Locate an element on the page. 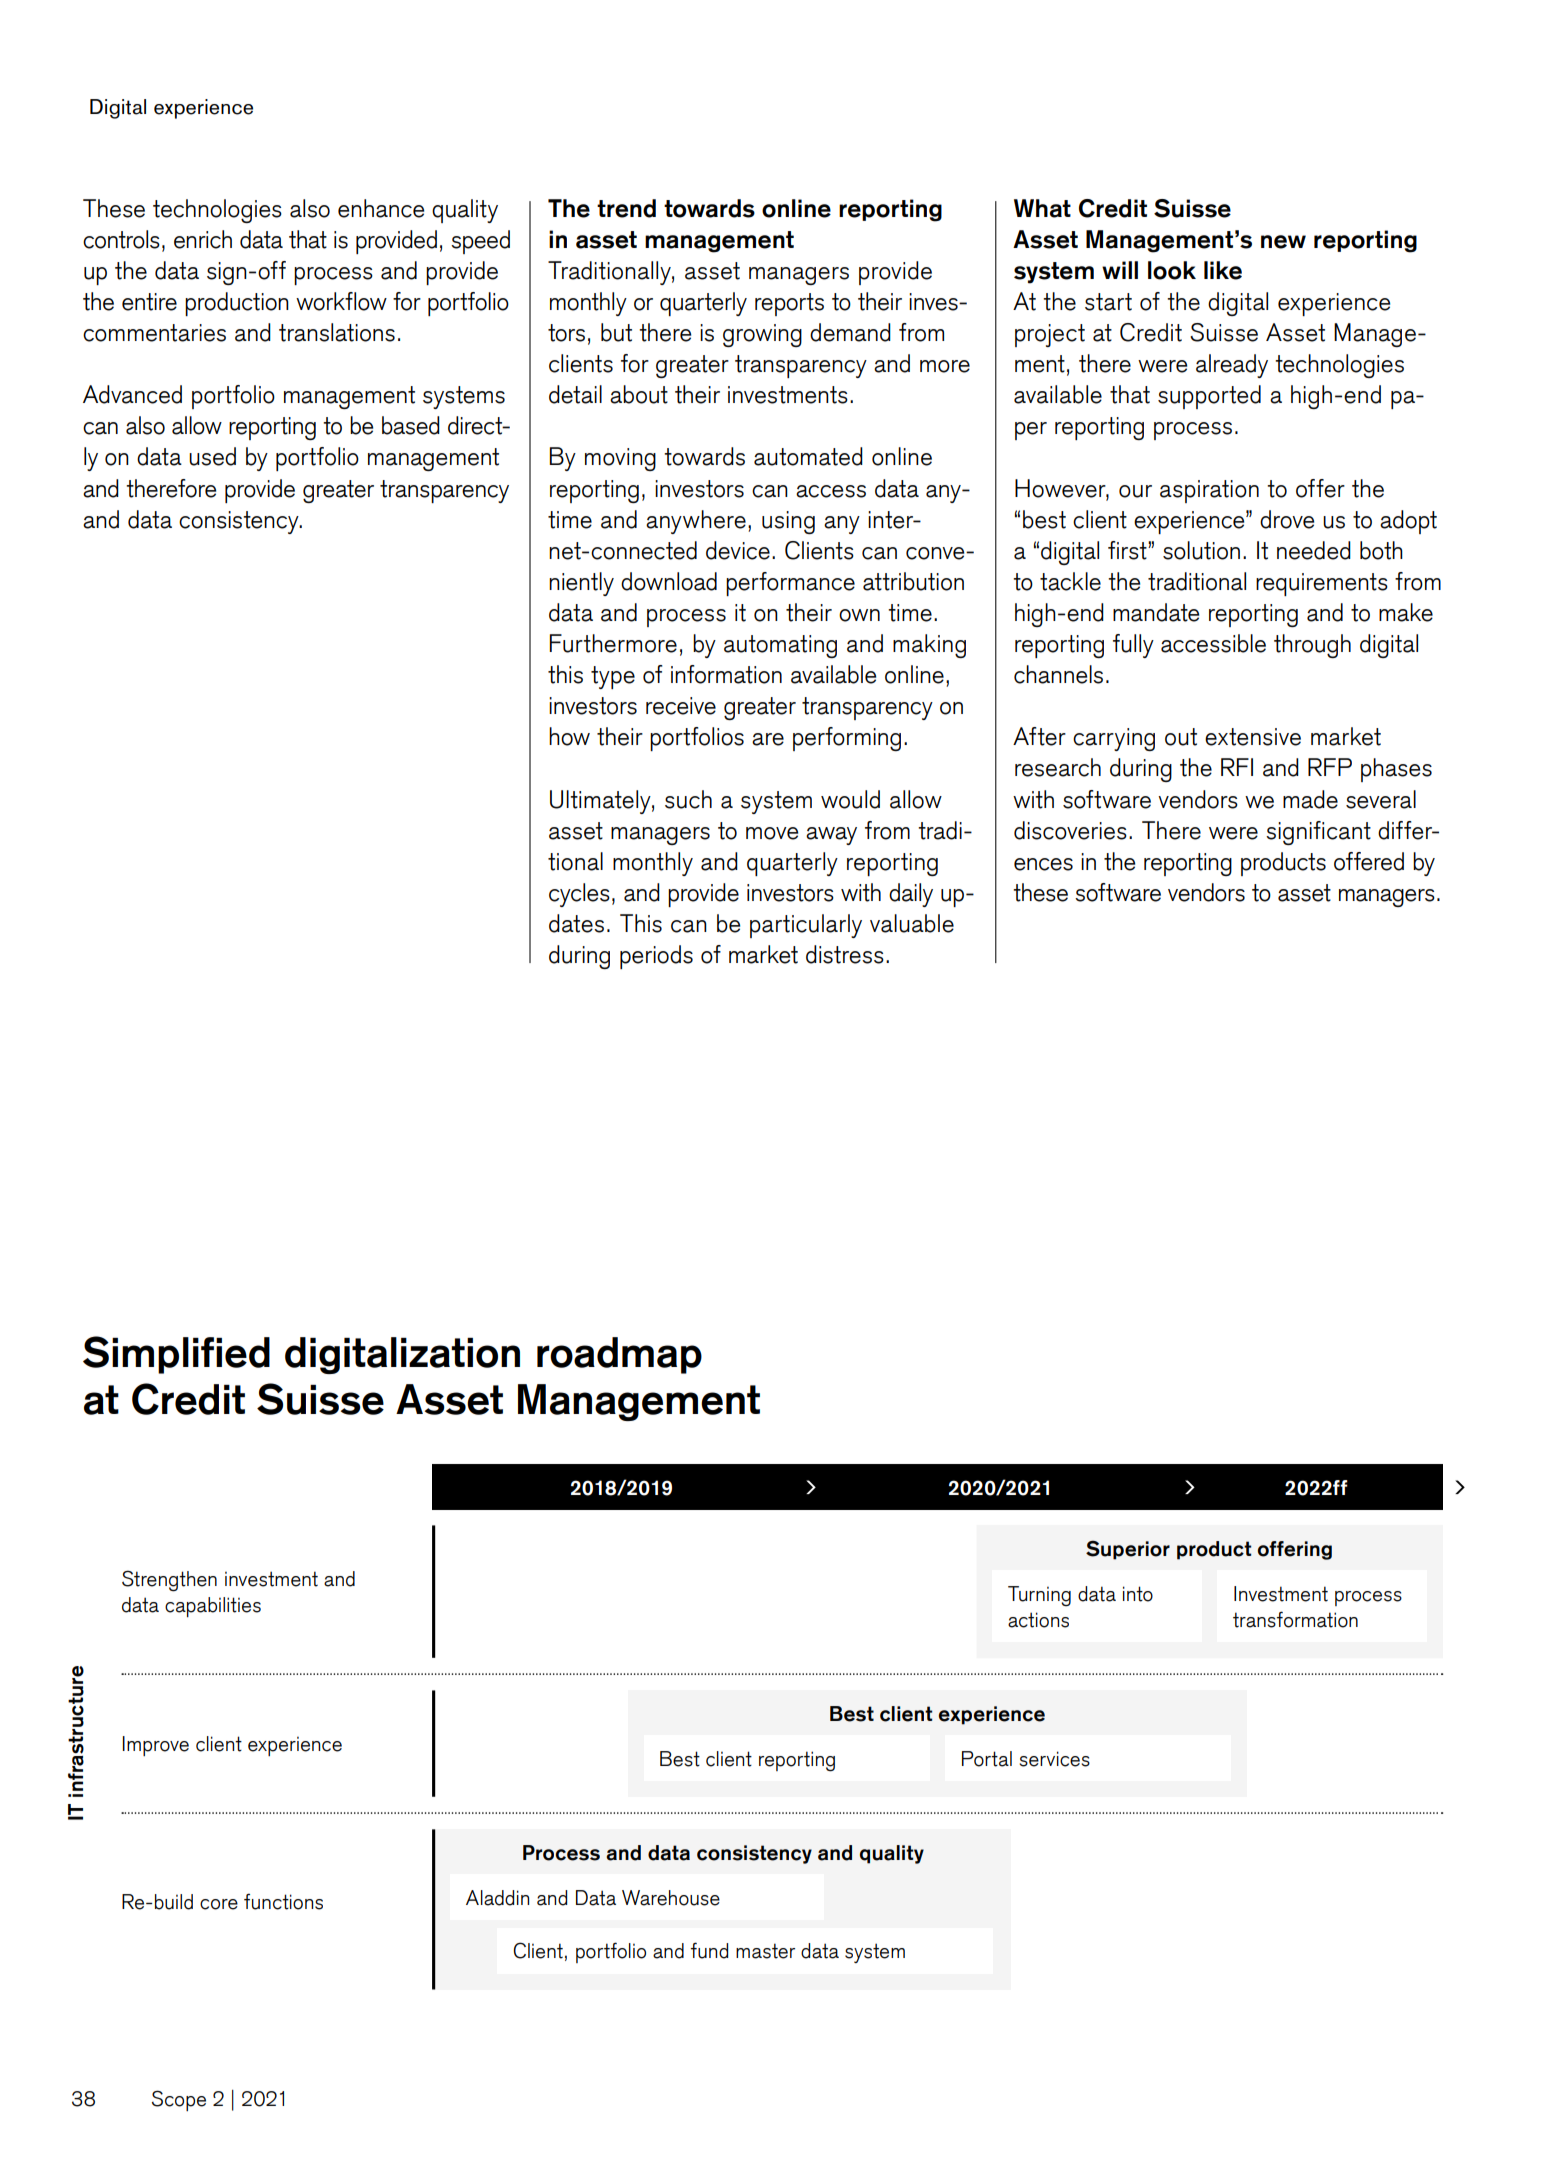 The image size is (1543, 2182). distress is located at coordinates (845, 954).
